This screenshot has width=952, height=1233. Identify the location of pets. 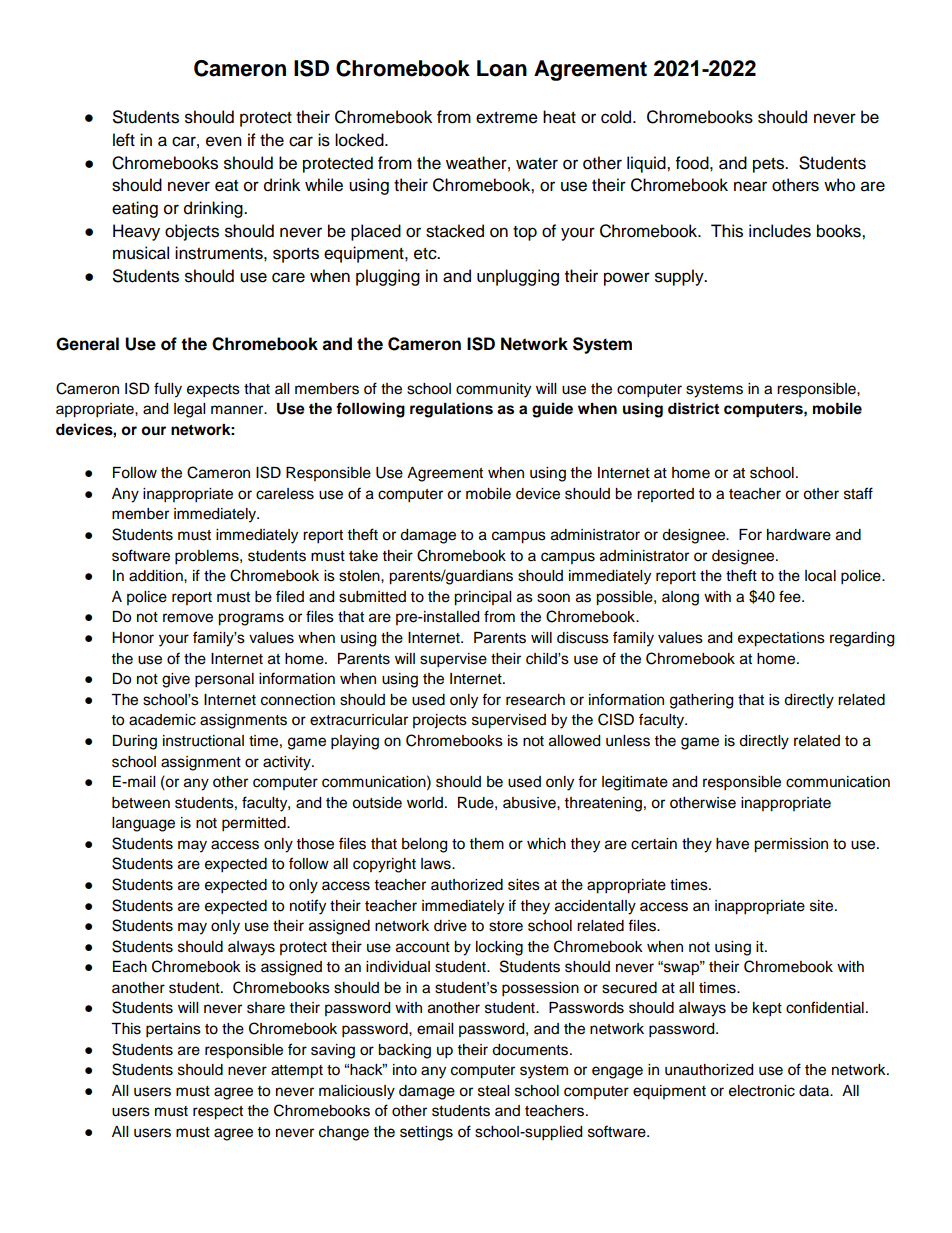
(769, 165).
